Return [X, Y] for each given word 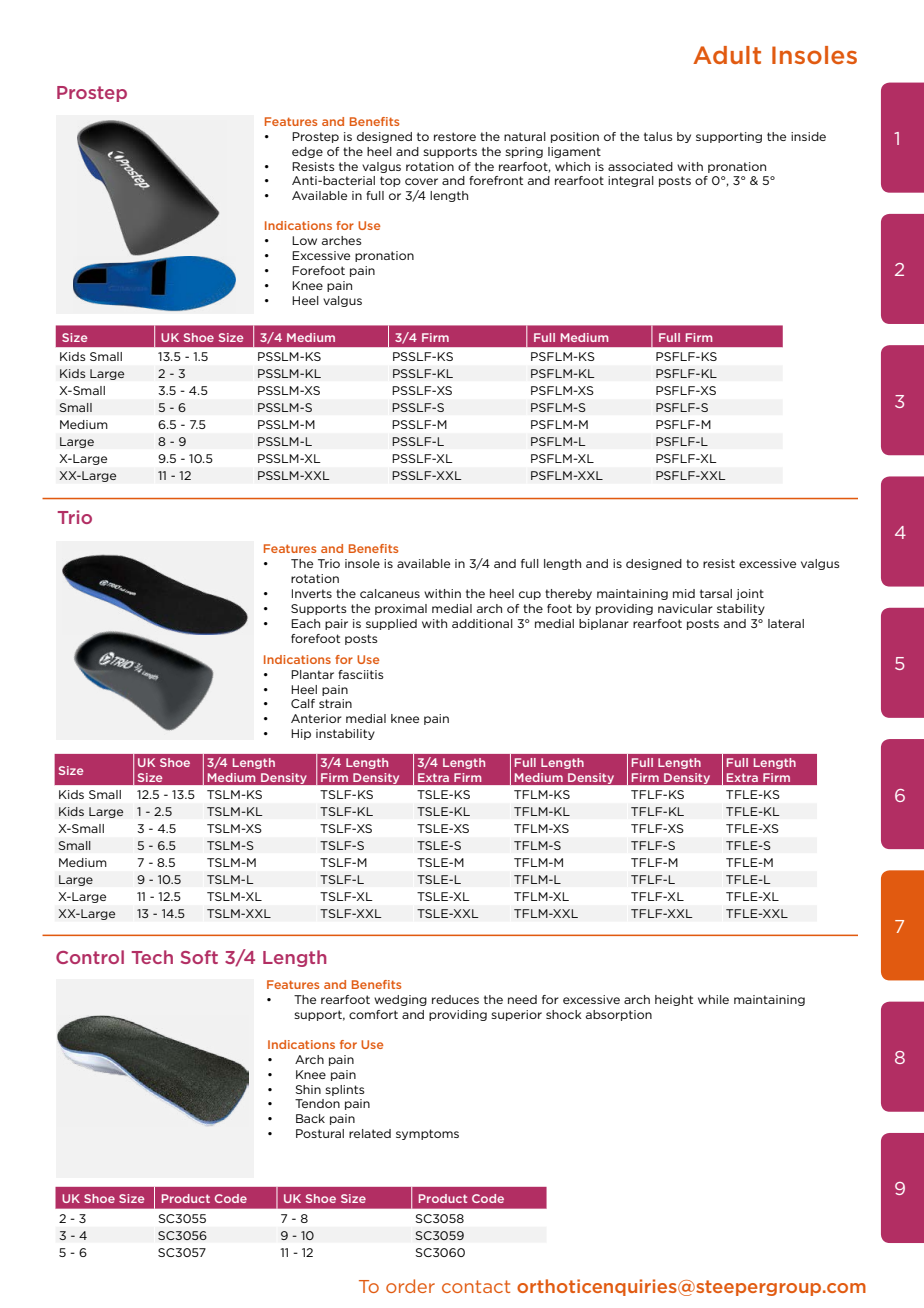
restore [455, 136]
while [713, 999]
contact [476, 1286]
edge [307, 152]
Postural [320, 1133]
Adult [727, 55]
